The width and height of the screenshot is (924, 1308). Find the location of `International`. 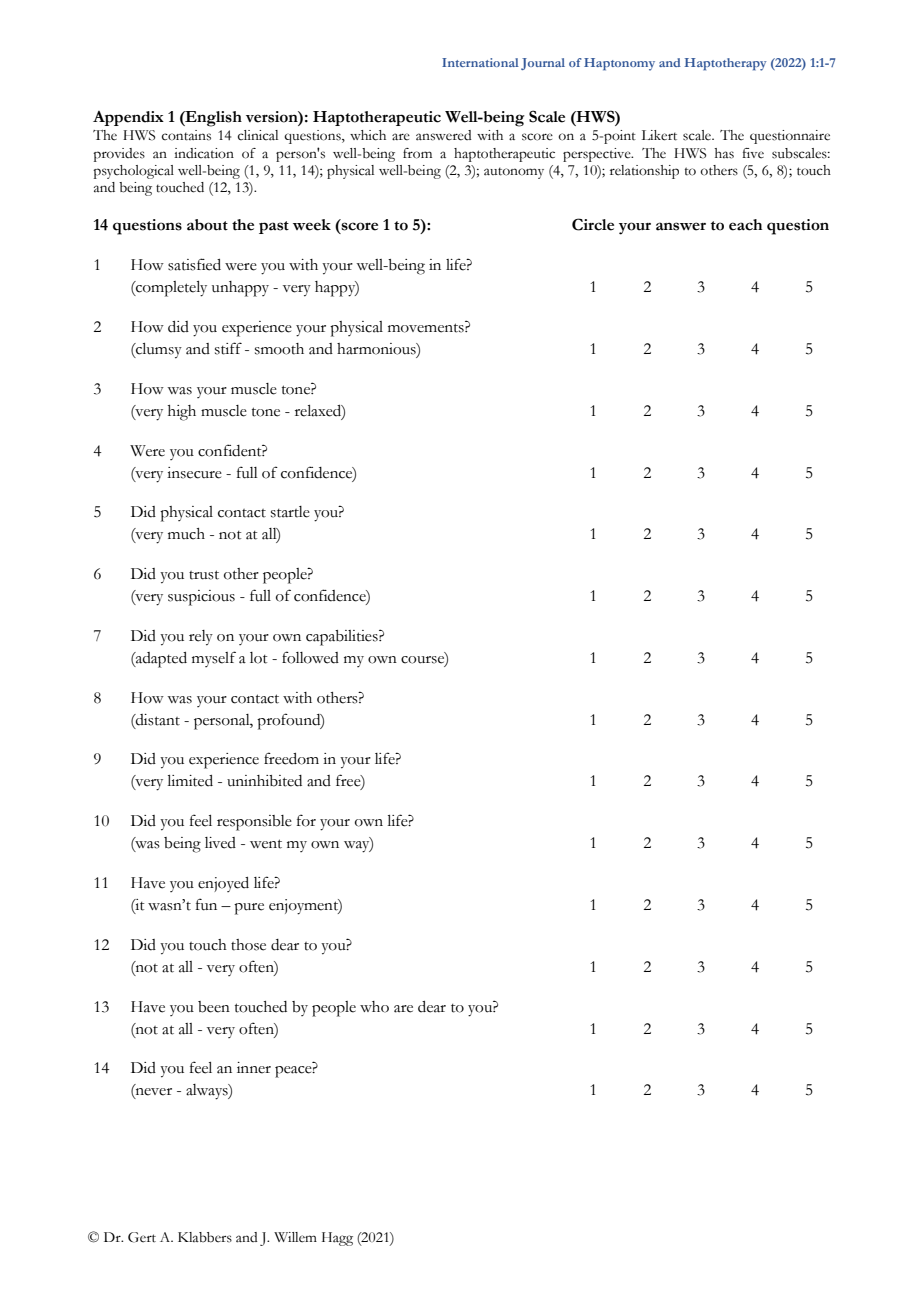

International is located at coordinates (480, 62).
